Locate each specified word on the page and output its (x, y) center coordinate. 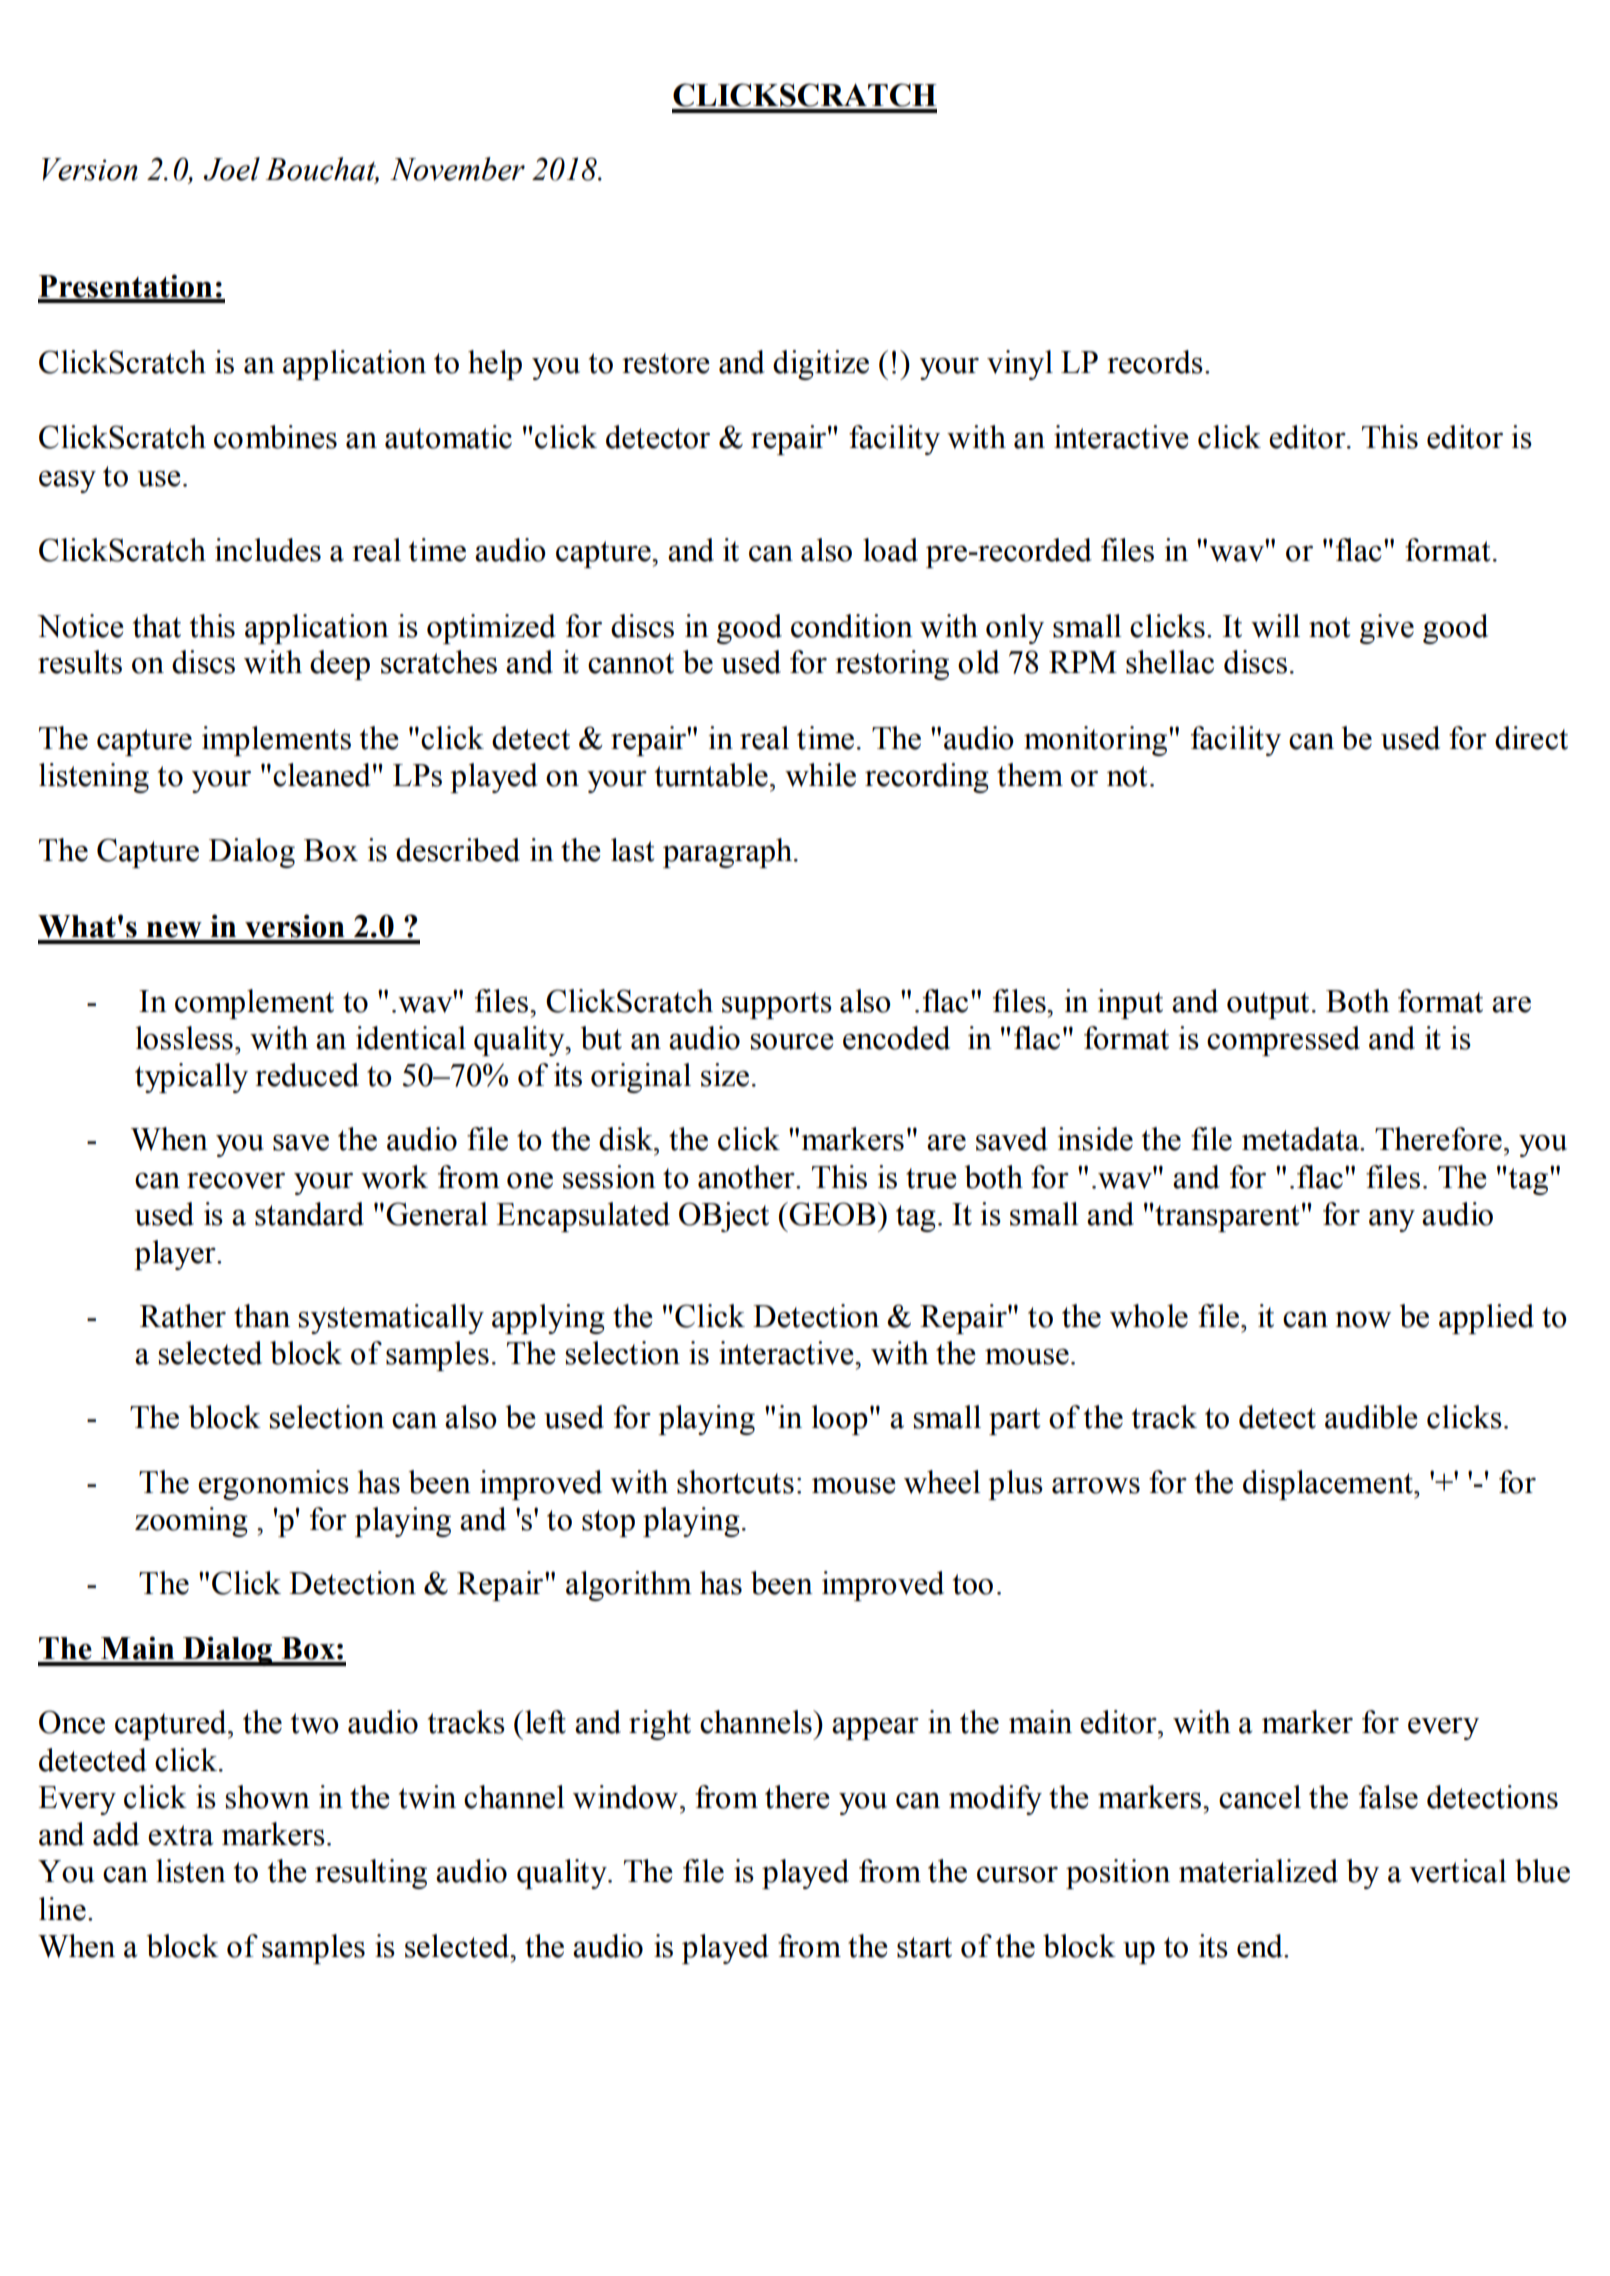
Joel (231, 169)
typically (191, 1078)
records (1155, 362)
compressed (1283, 1041)
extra (181, 1835)
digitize (821, 365)
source (792, 1041)
